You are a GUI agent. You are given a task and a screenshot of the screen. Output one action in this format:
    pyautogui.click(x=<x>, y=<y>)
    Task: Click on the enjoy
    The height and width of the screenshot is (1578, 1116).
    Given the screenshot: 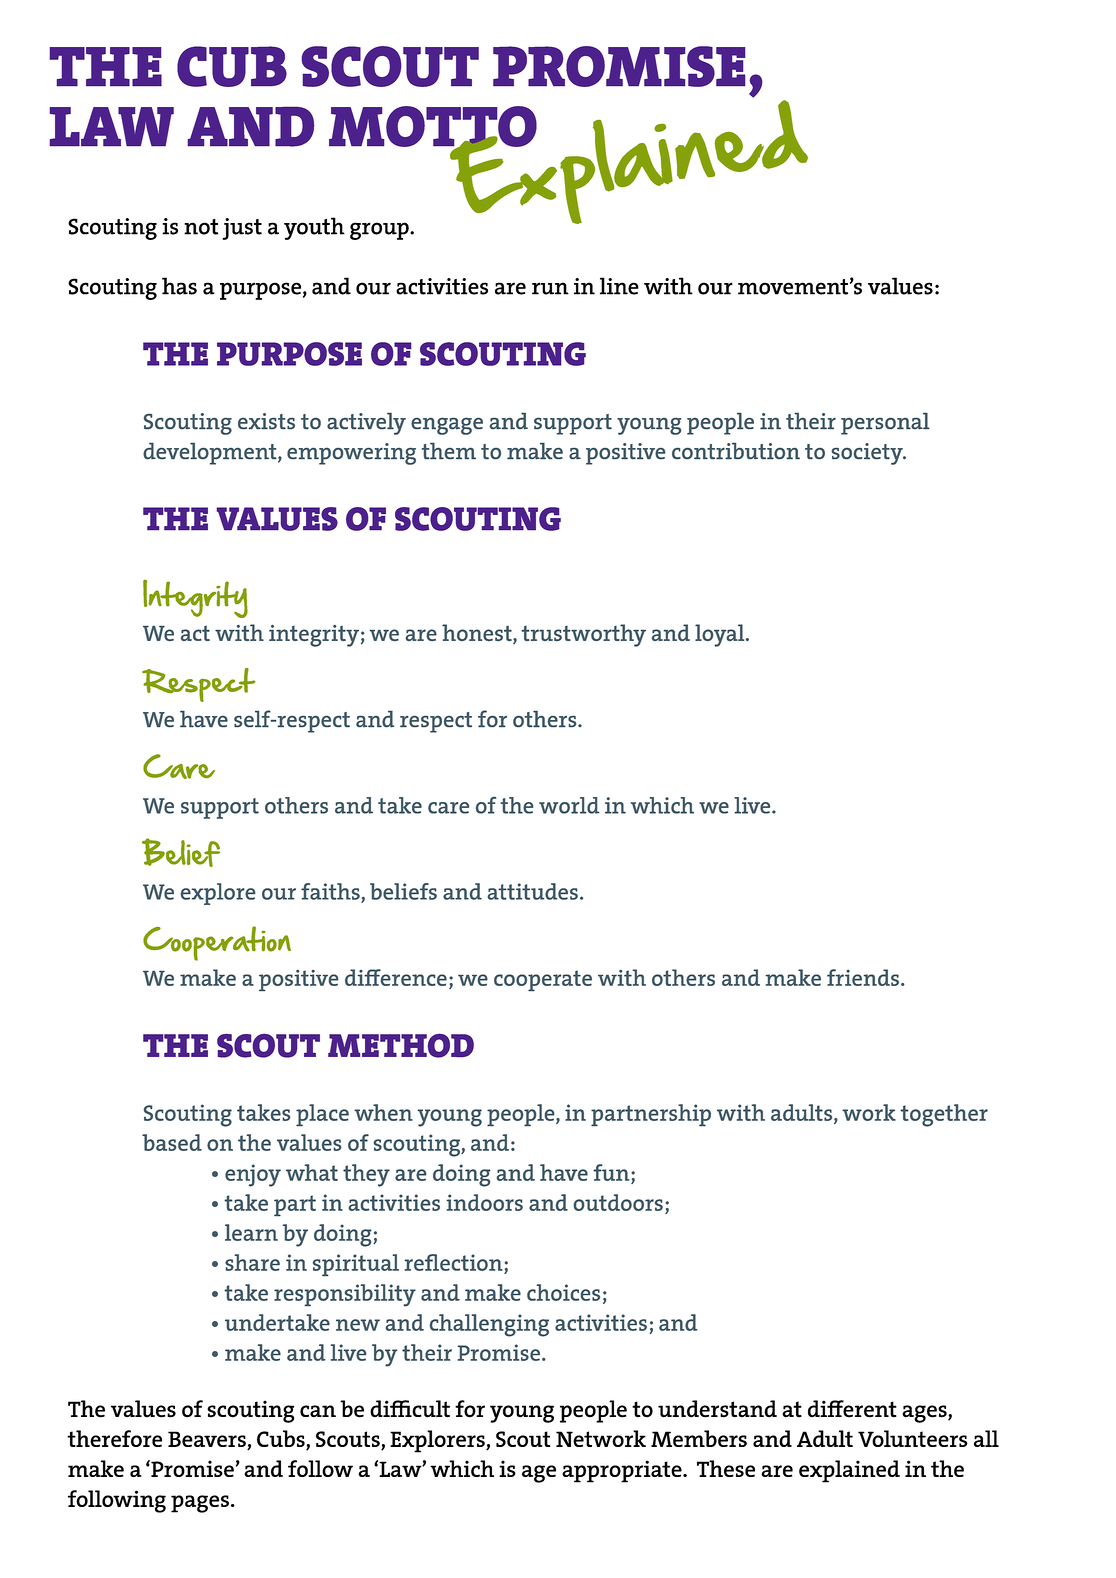 What is the action you would take?
    pyautogui.click(x=253, y=1175)
